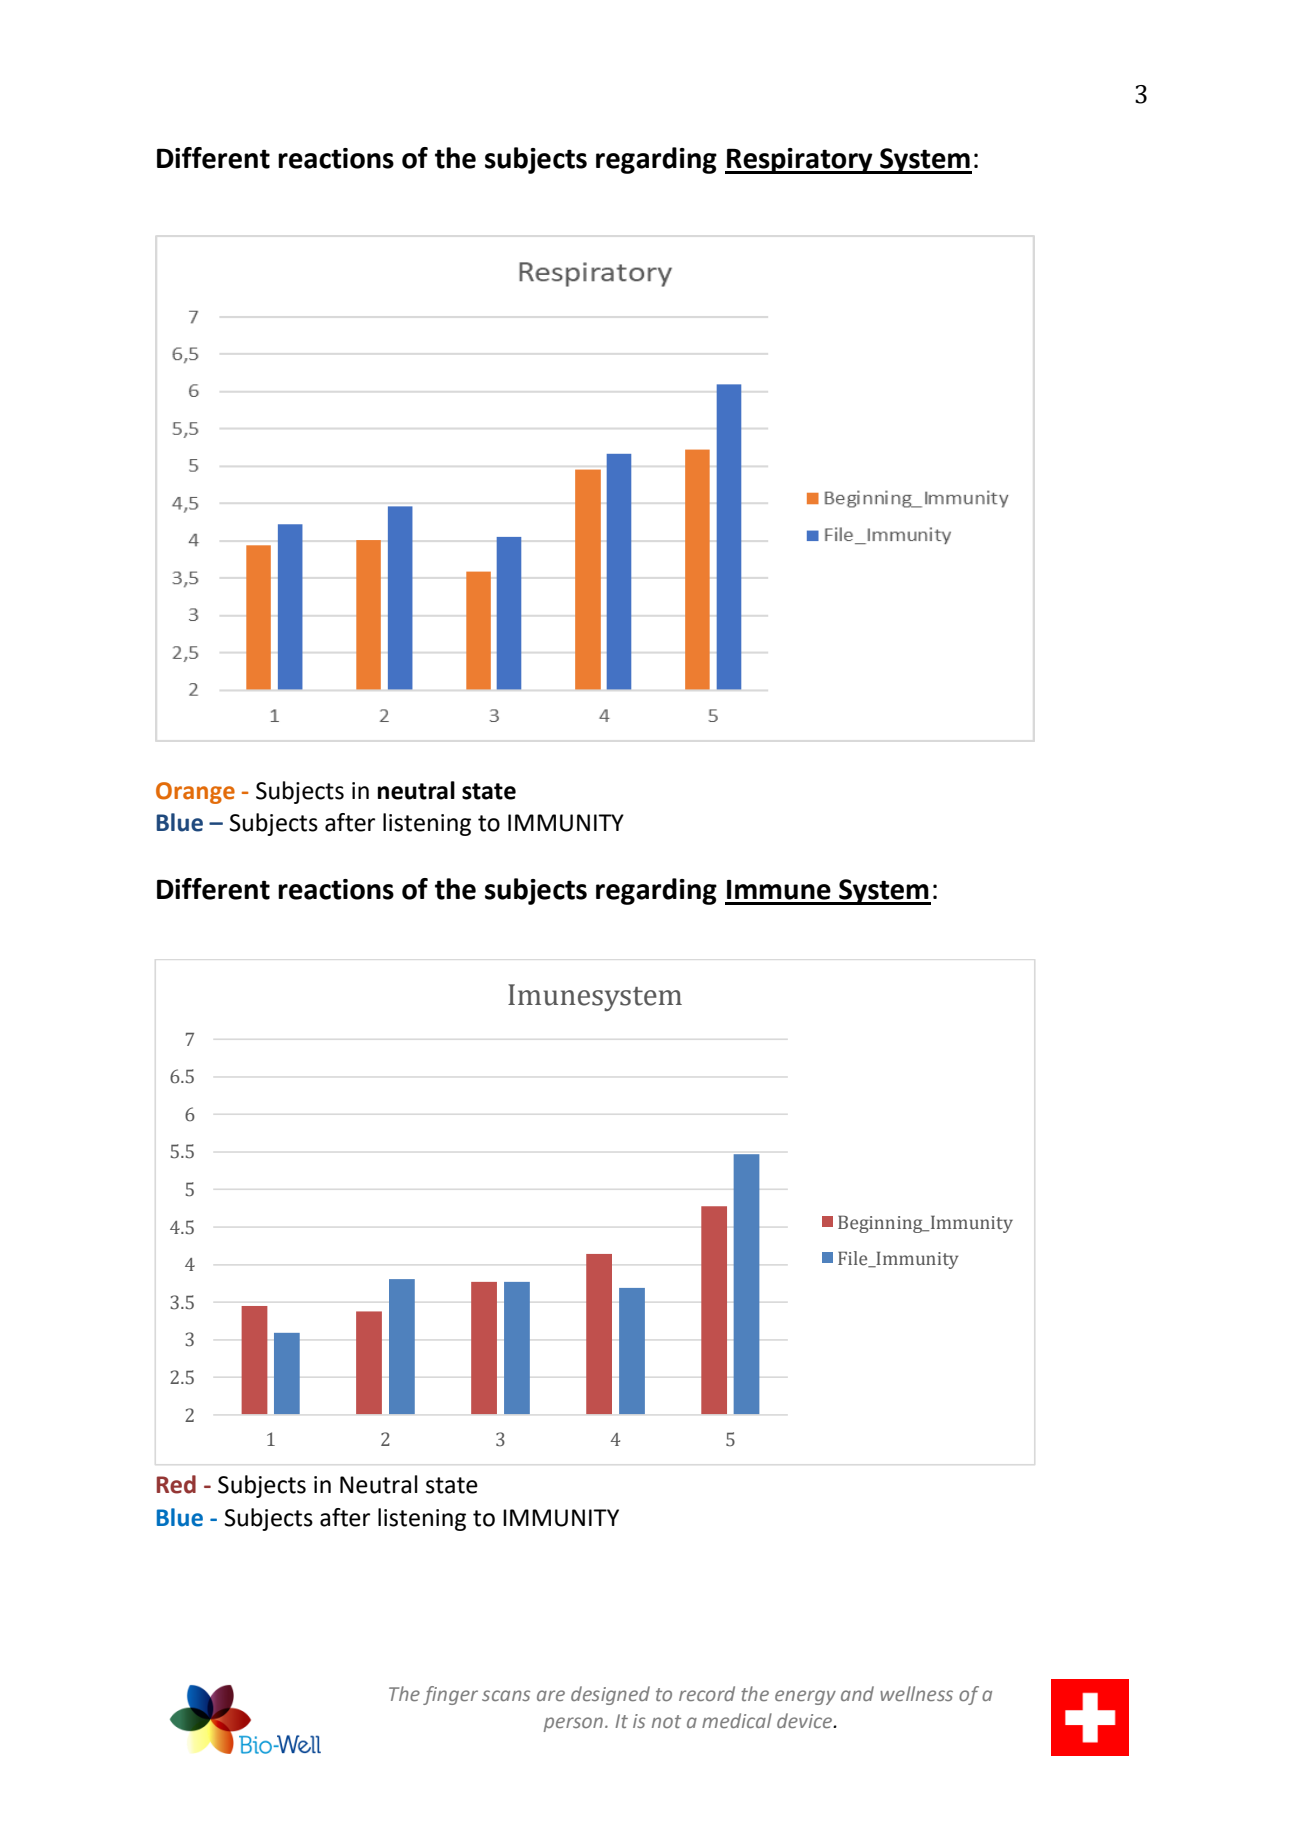  Describe the element at coordinates (805, 1697) in the page. I see `energy` at that location.
